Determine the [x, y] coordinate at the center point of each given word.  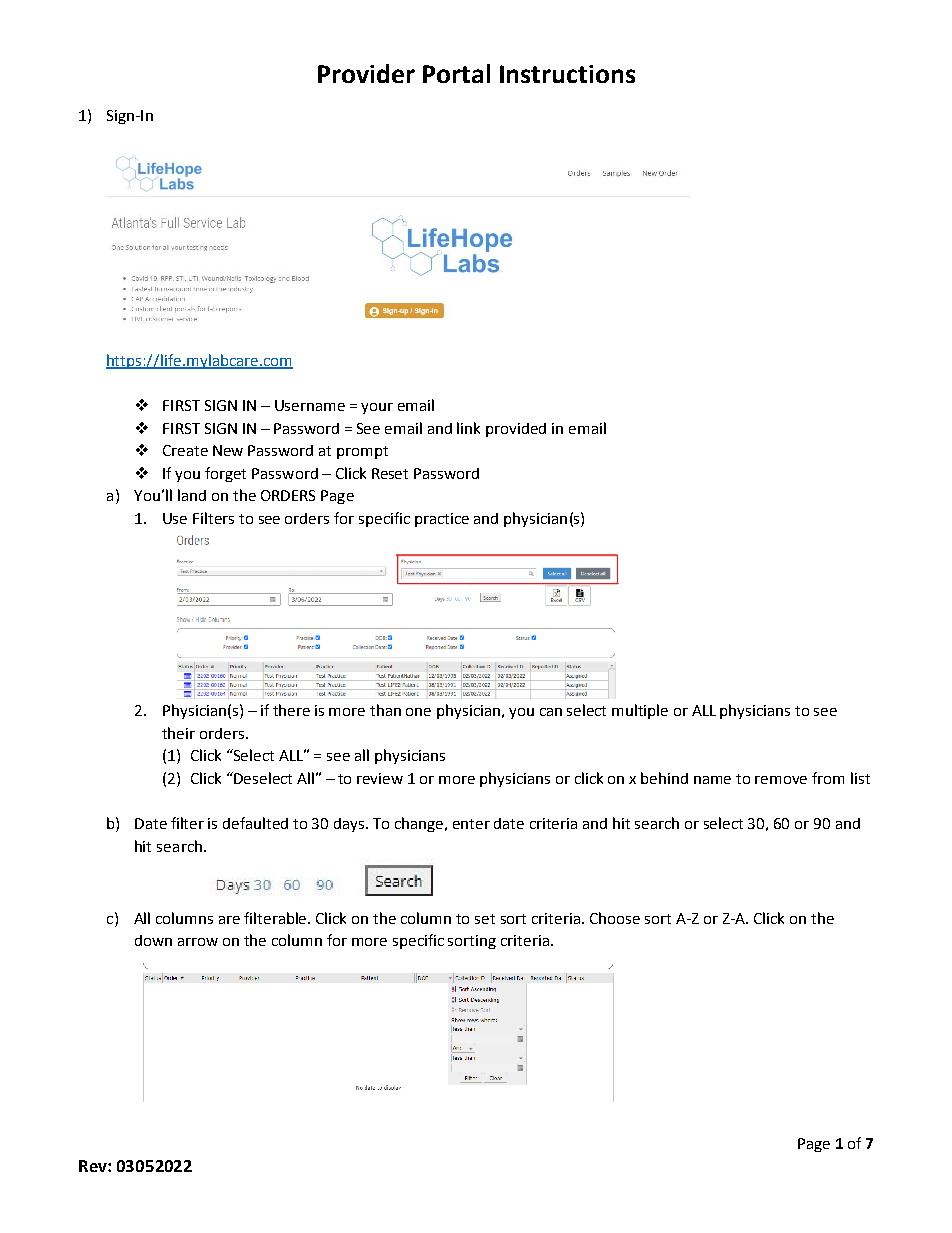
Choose [615, 918]
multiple [640, 711]
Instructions [567, 74]
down [153, 940]
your [377, 408]
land [192, 495]
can [551, 712]
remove [781, 780]
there [291, 710]
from [828, 778]
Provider [366, 73]
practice [442, 520]
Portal [456, 73]
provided [516, 430]
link [468, 428]
